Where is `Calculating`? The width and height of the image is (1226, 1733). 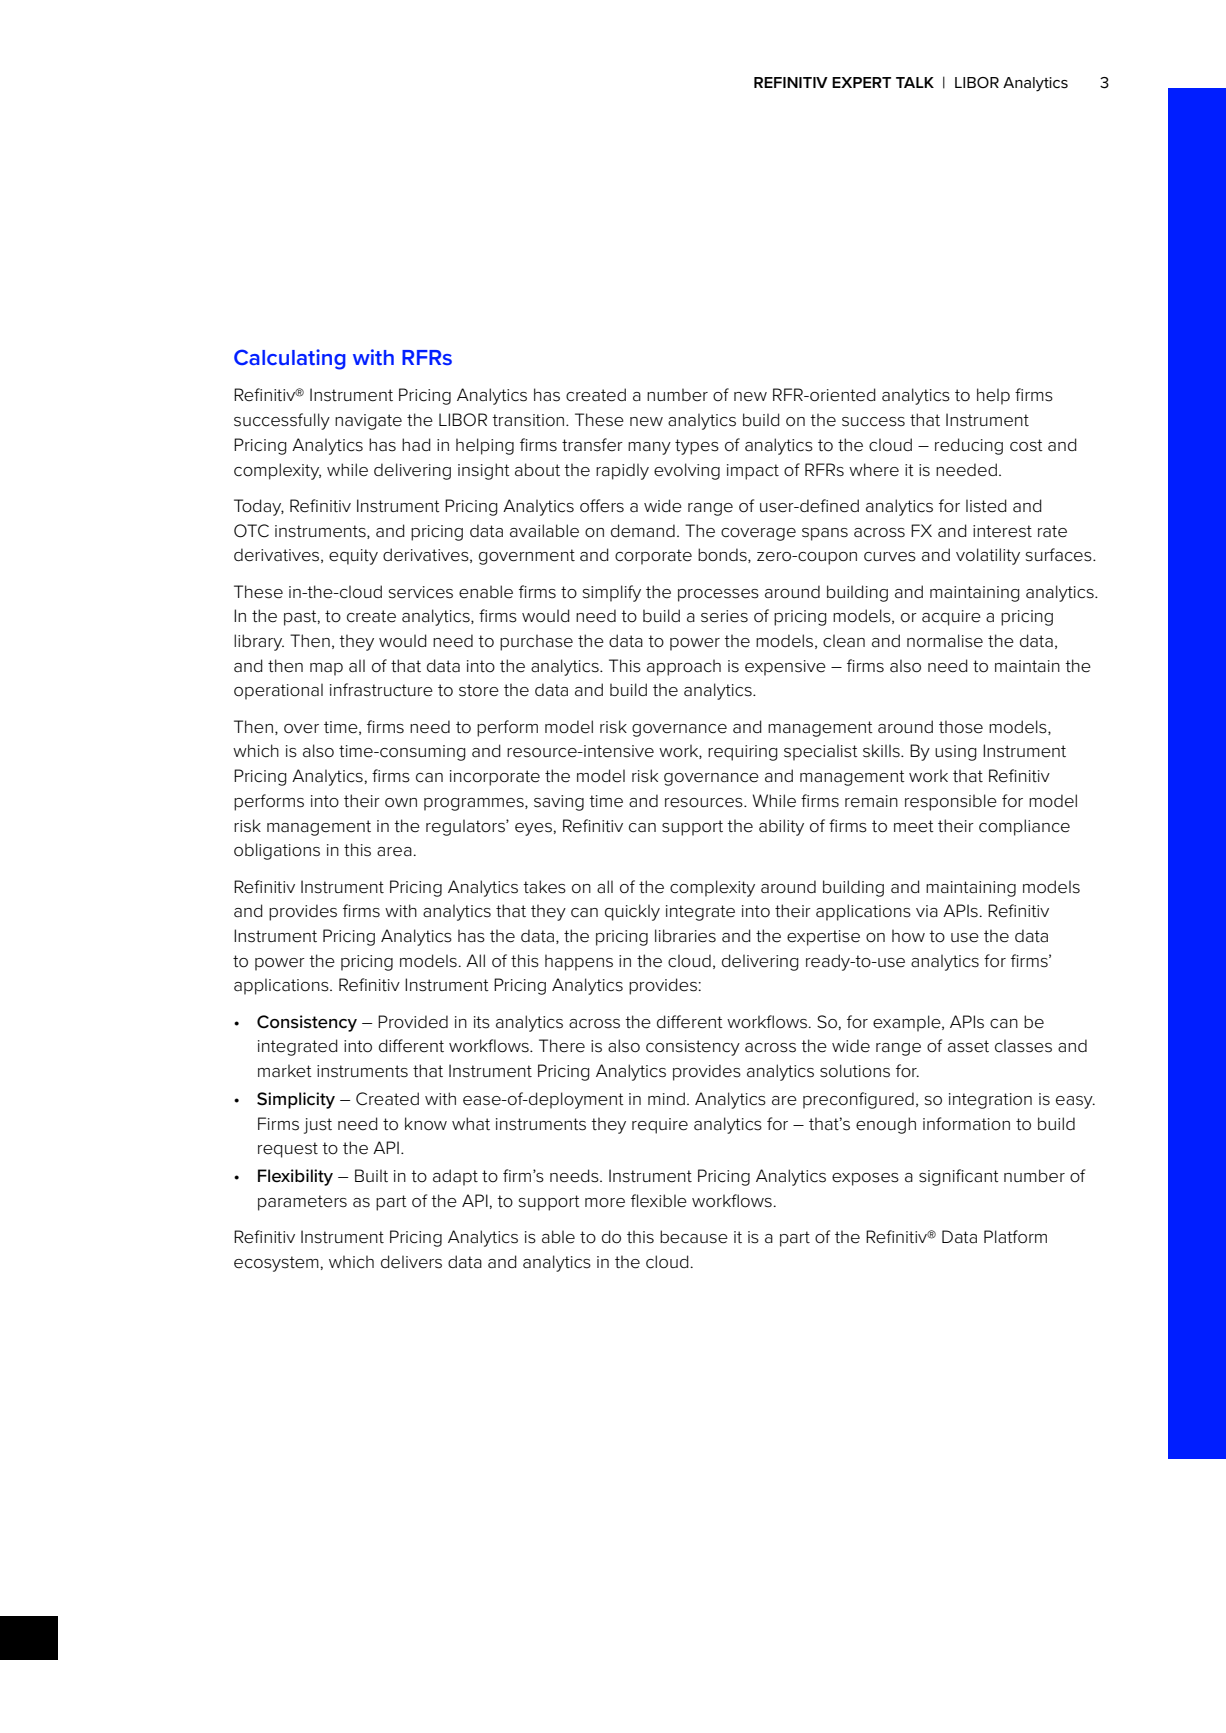 Calculating is located at coordinates (290, 359).
